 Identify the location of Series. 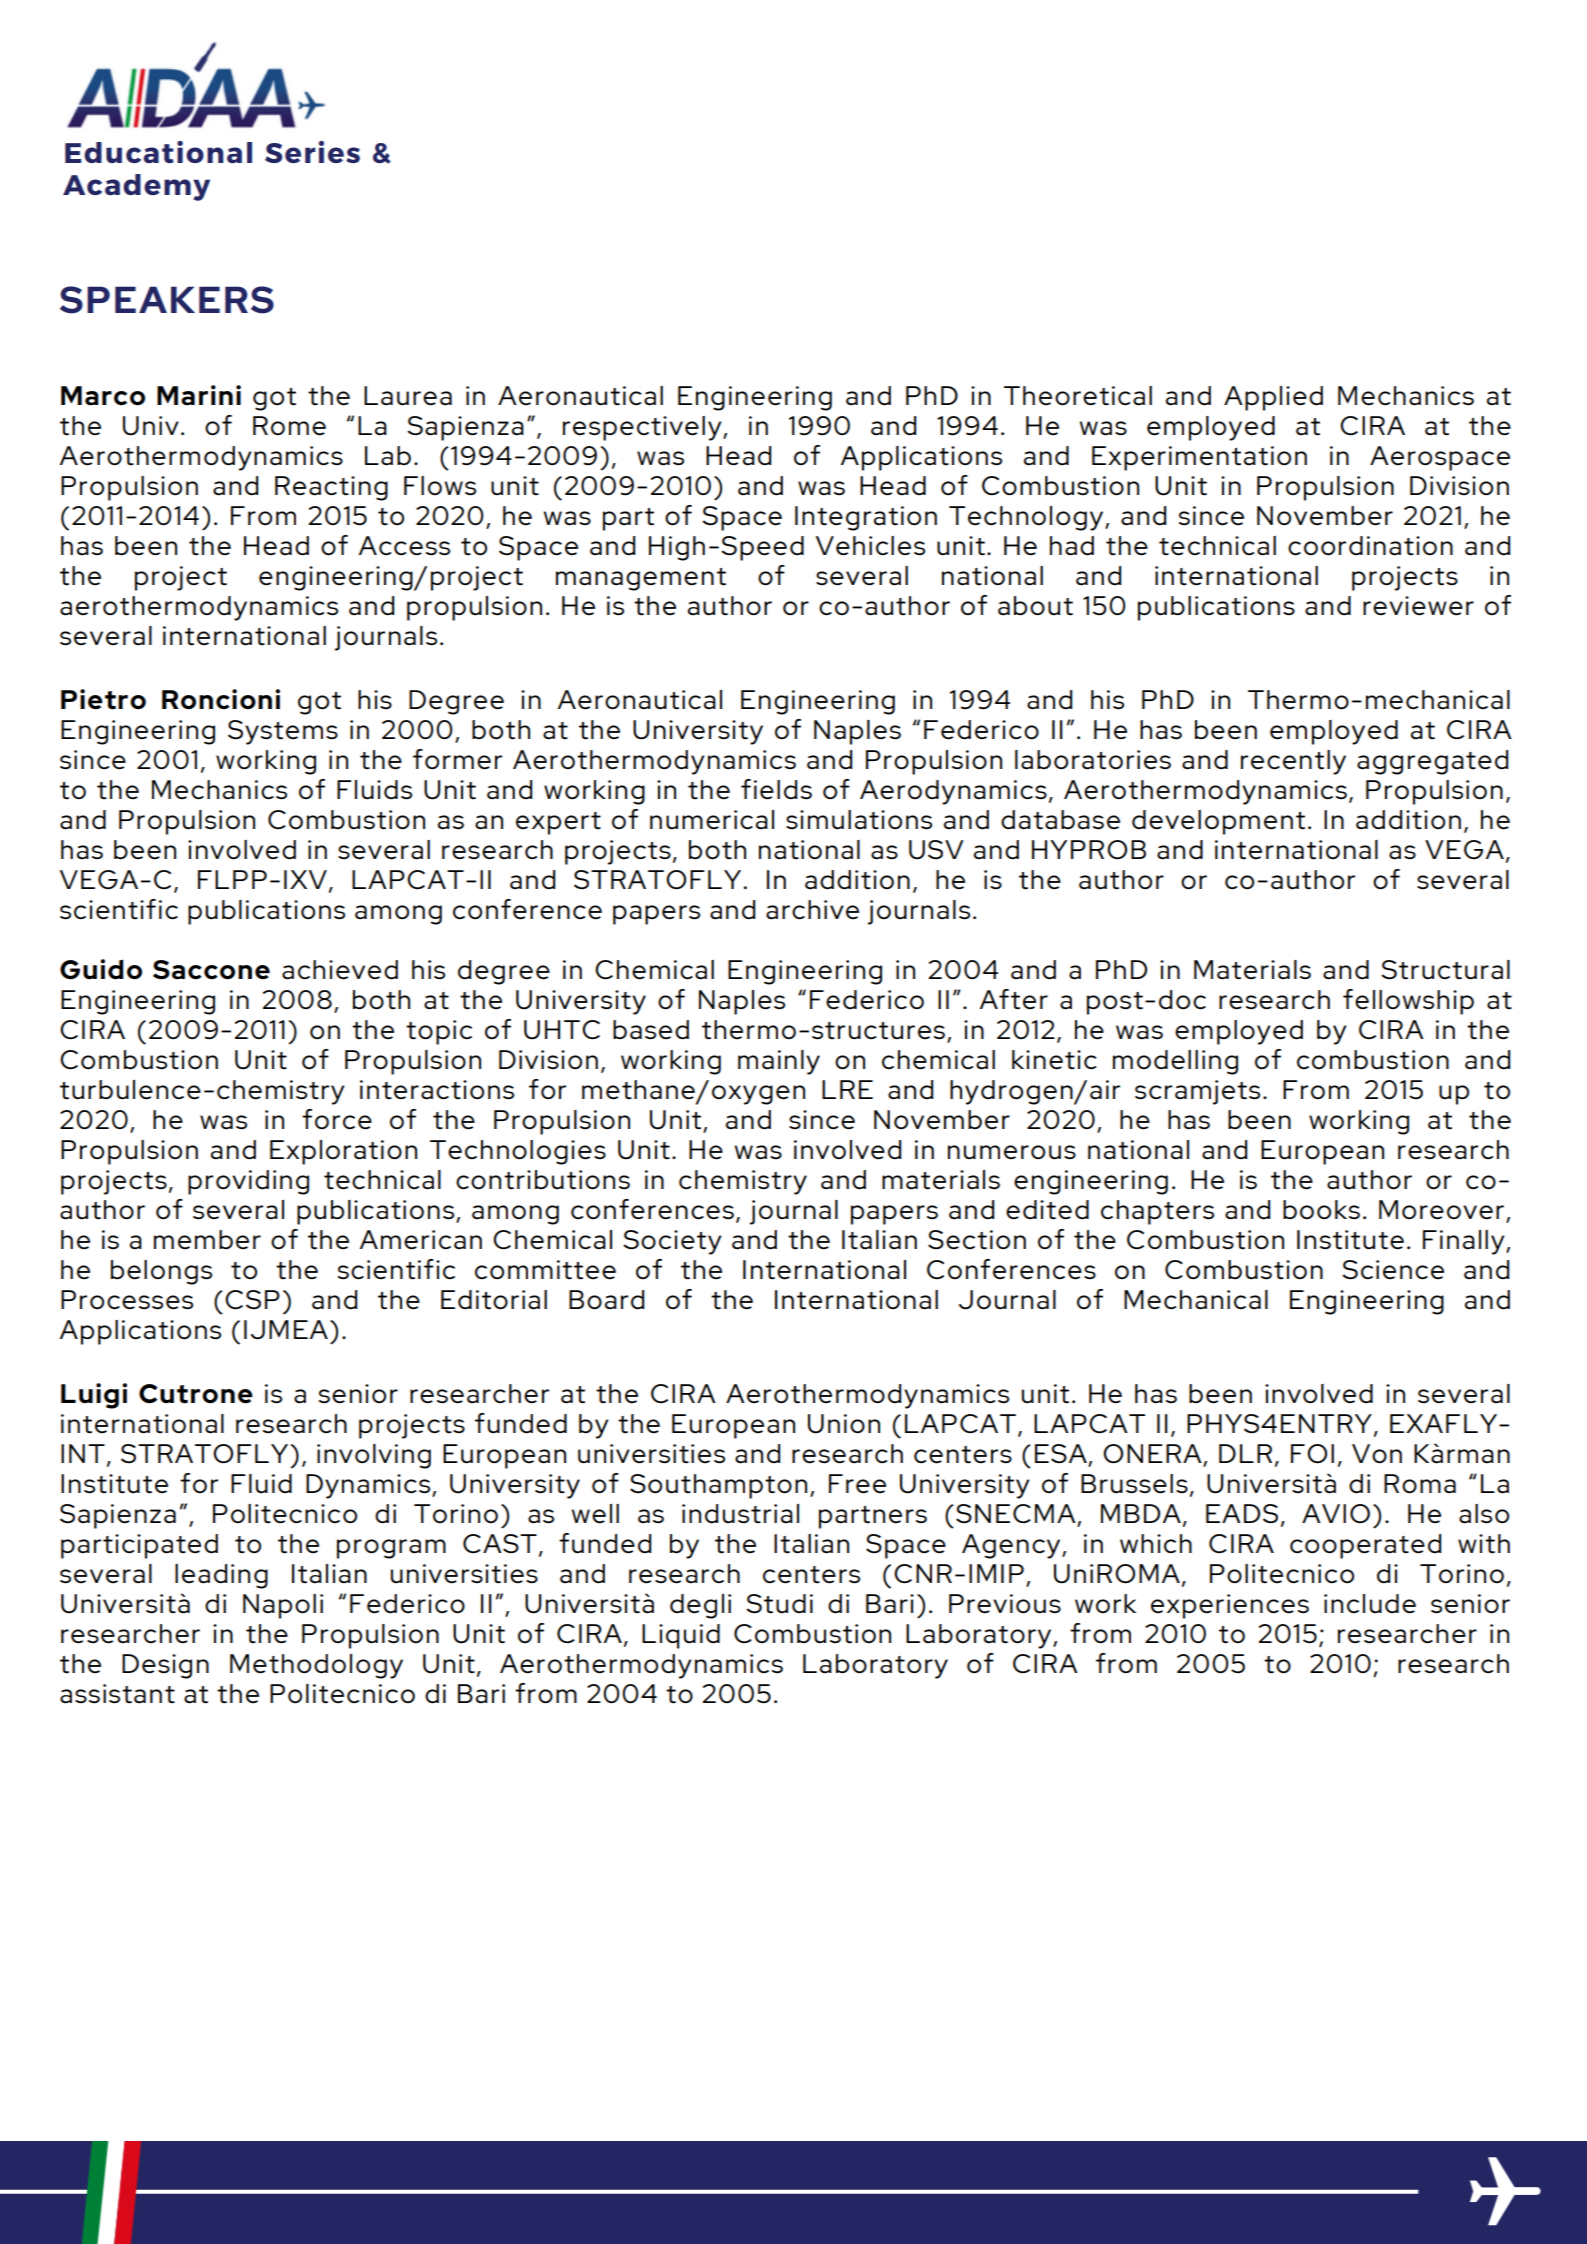
(312, 152).
